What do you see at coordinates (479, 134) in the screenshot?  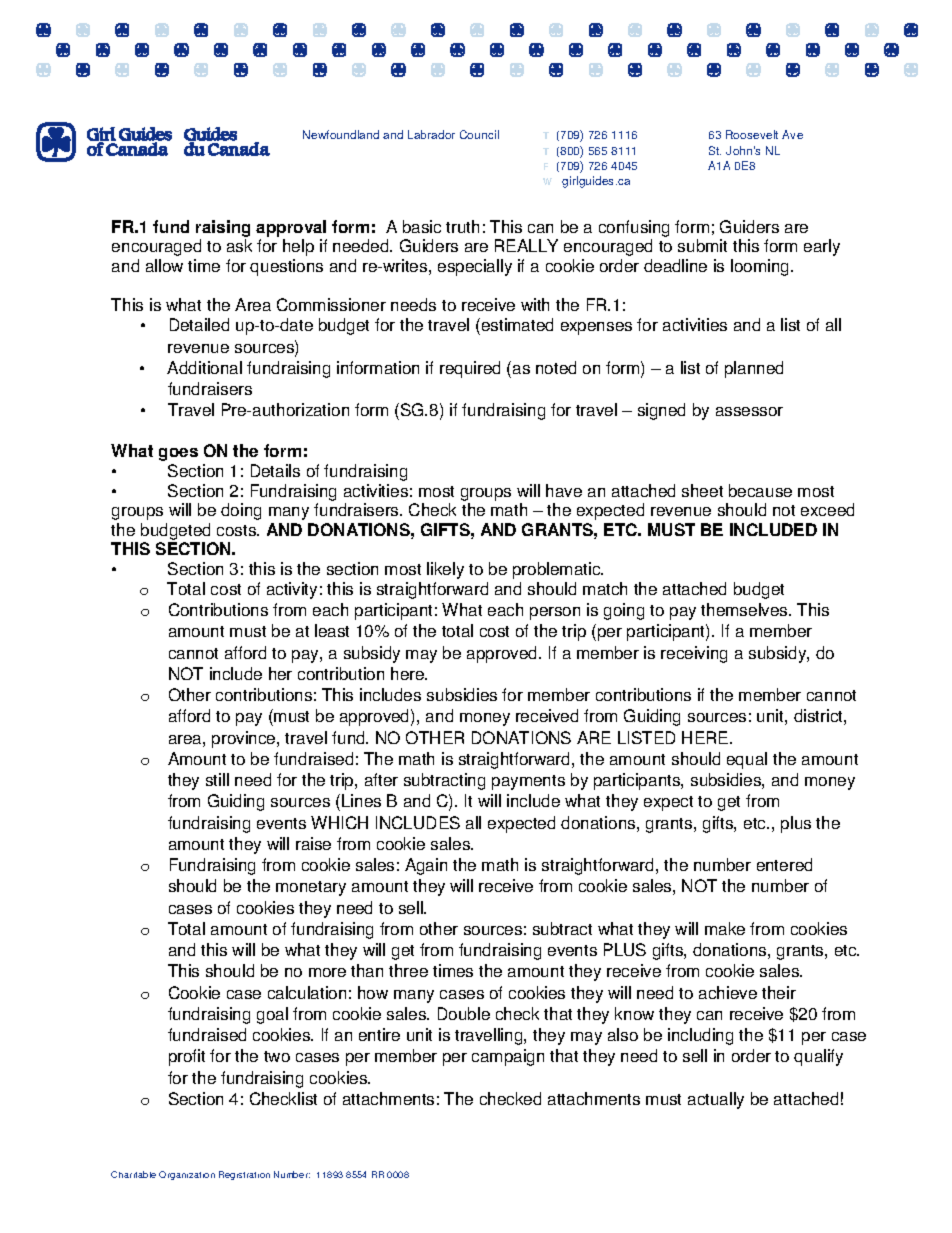 I see `Council` at bounding box center [479, 134].
